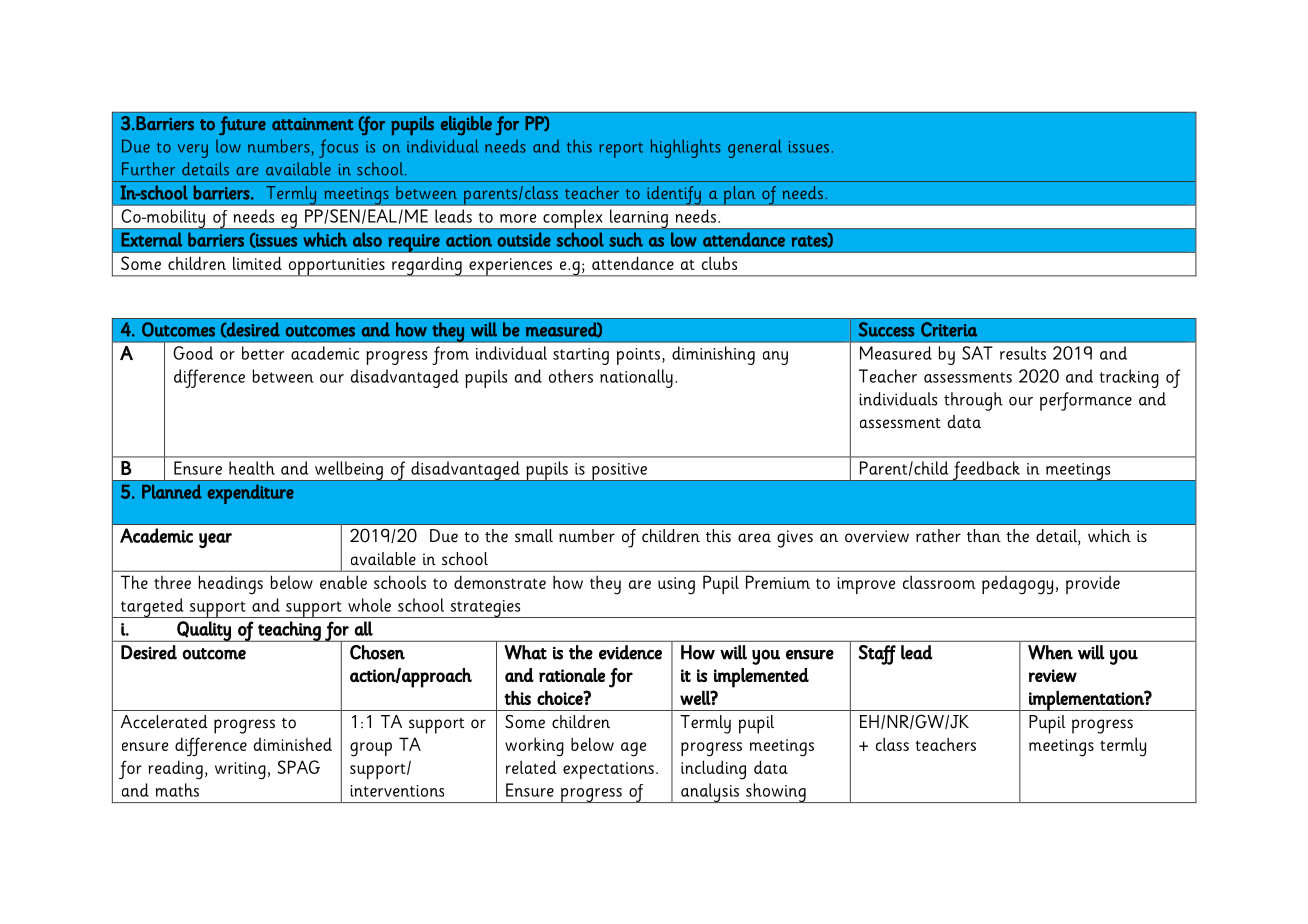 This screenshot has height=924, width=1308. Describe the element at coordinates (240, 771) in the screenshot. I see `writing` at that location.
